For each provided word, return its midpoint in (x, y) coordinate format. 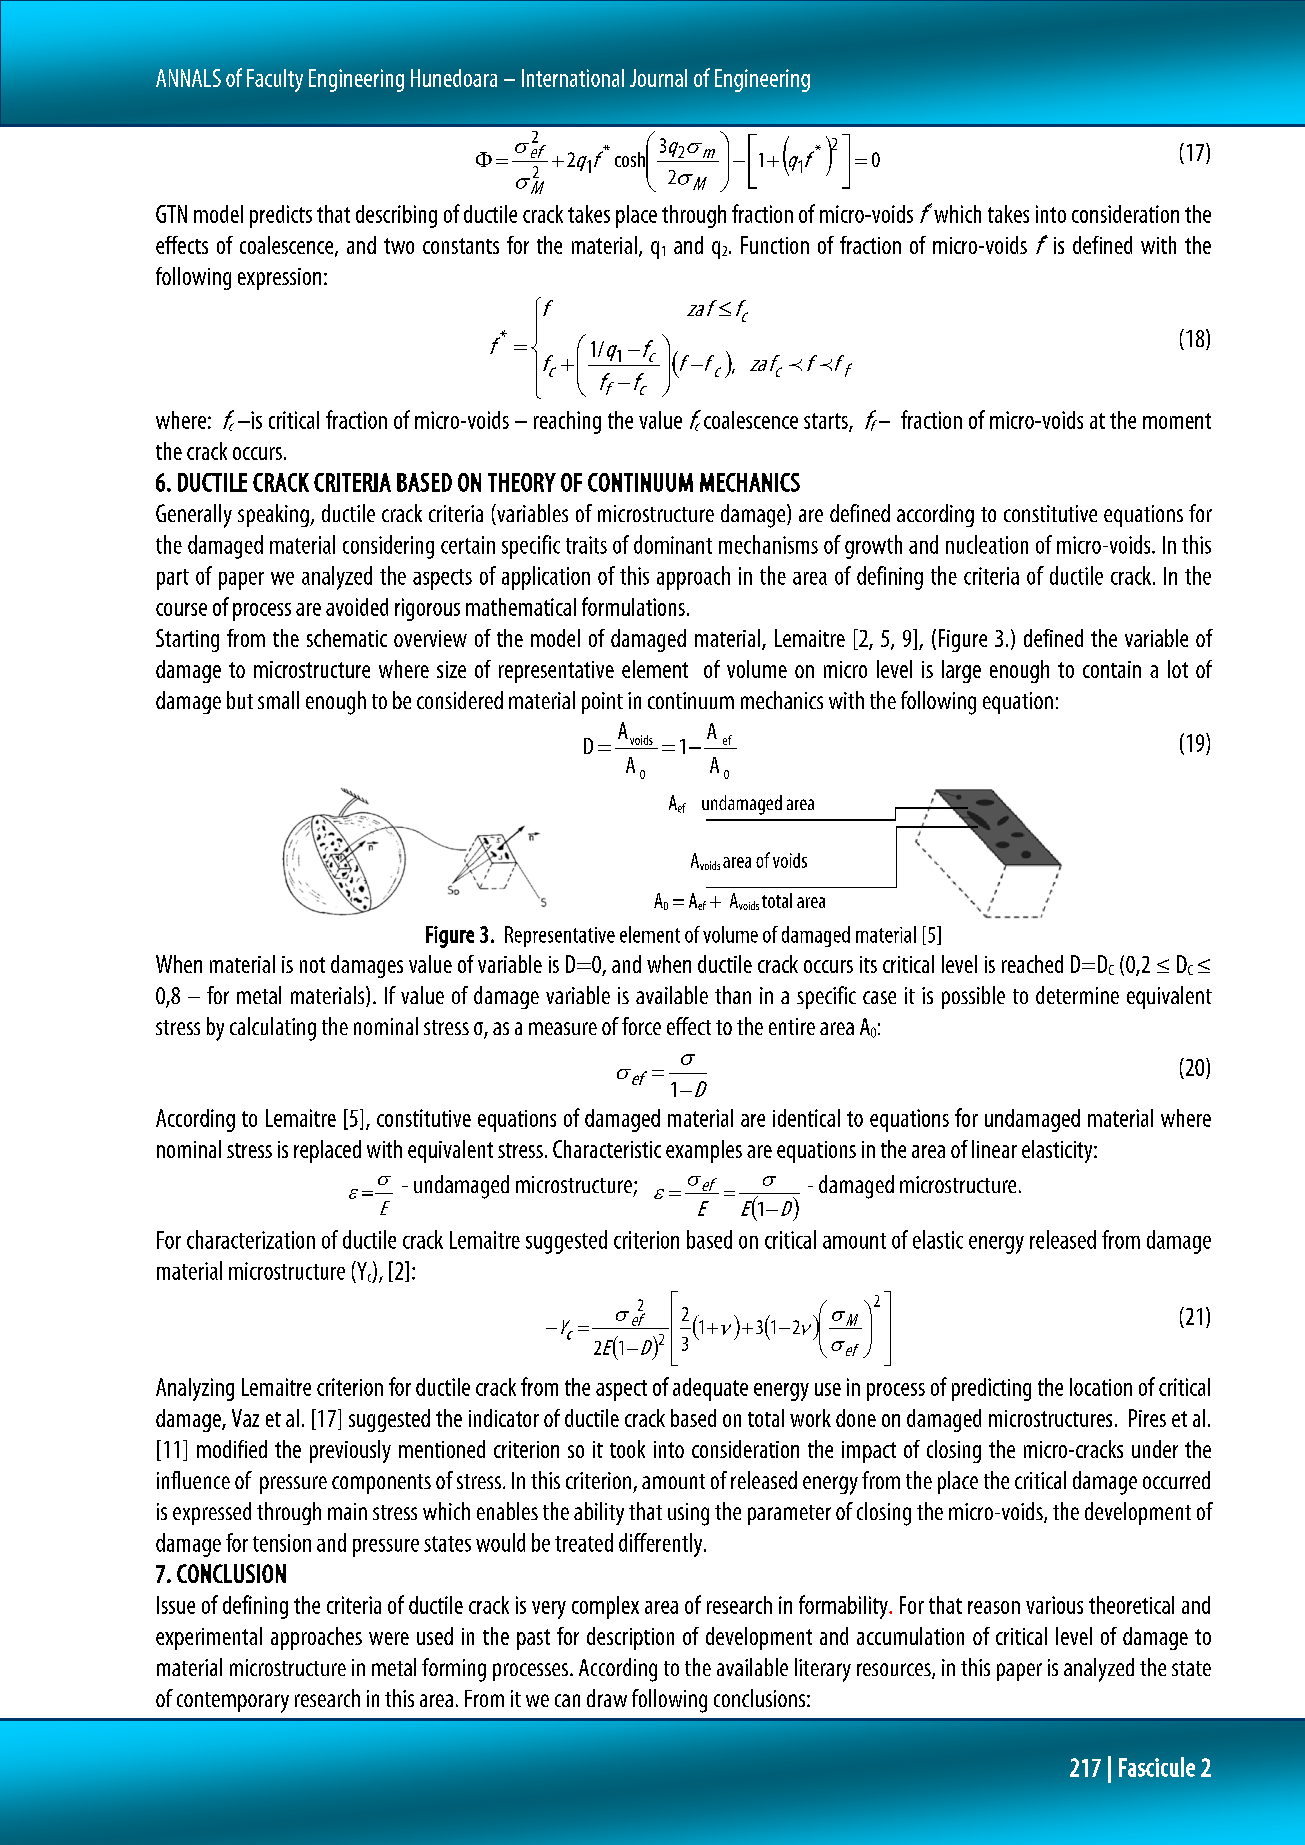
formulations (633, 606)
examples (704, 1151)
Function (775, 245)
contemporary (233, 1702)
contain (1112, 669)
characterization (251, 1239)
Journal (658, 78)
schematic (347, 638)
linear (994, 1149)
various (1054, 1605)
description (630, 1638)
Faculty (275, 80)
